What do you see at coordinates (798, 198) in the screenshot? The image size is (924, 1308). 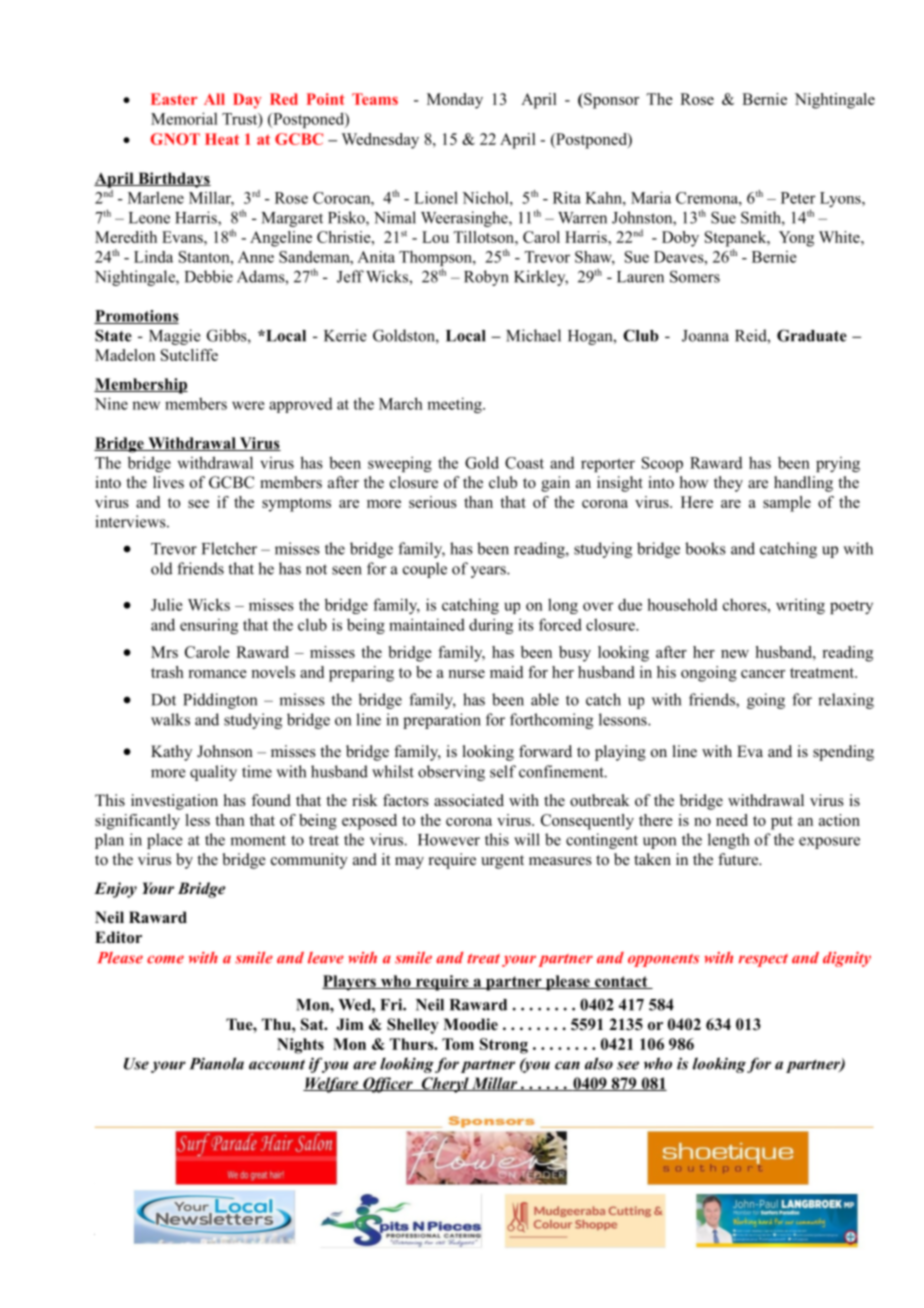 I see `Peter` at bounding box center [798, 198].
